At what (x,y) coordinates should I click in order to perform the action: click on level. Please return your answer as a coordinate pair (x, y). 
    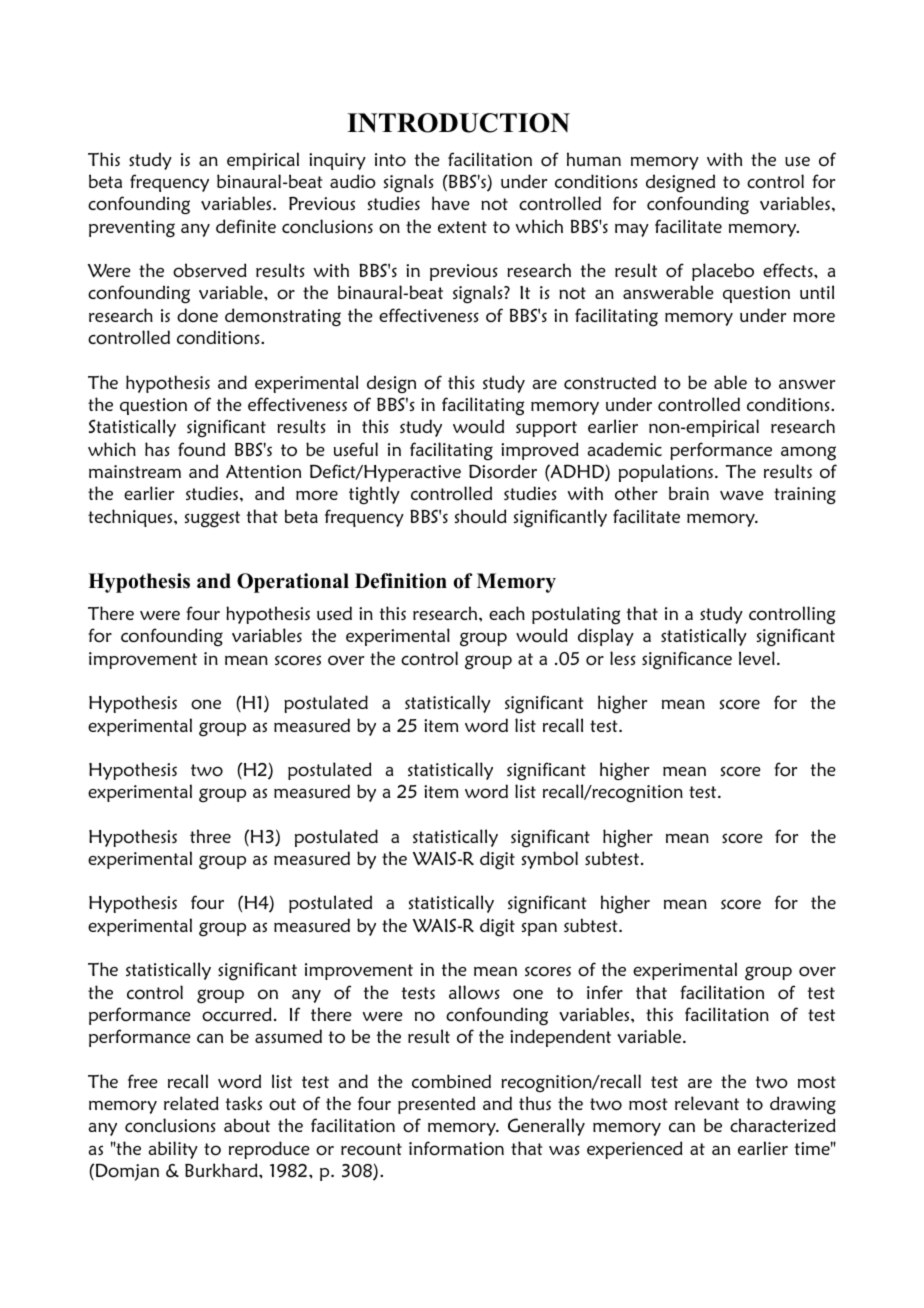
    Looking at the image, I should click on (757, 658).
